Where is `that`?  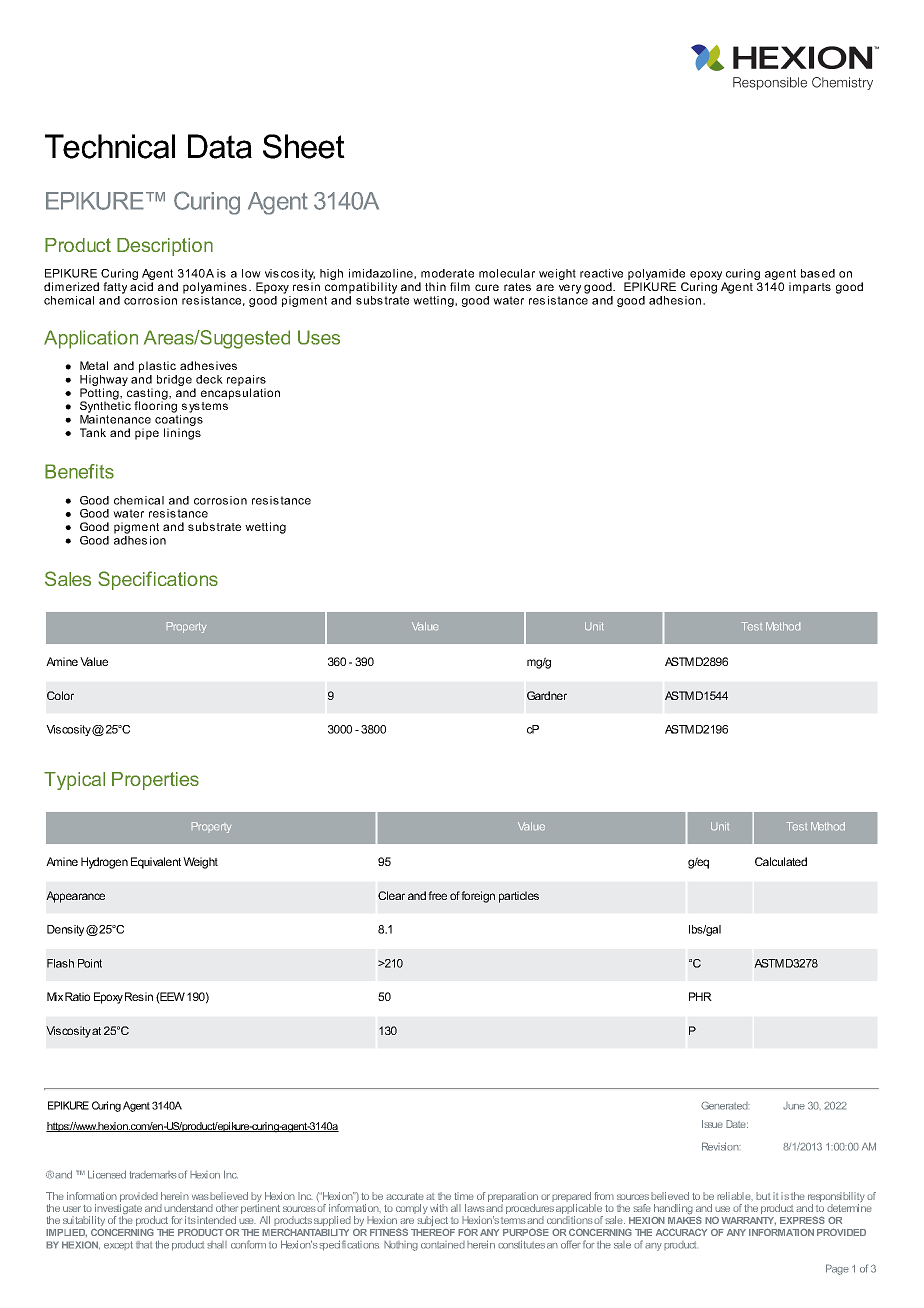
that is located at coordinates (144, 1245).
